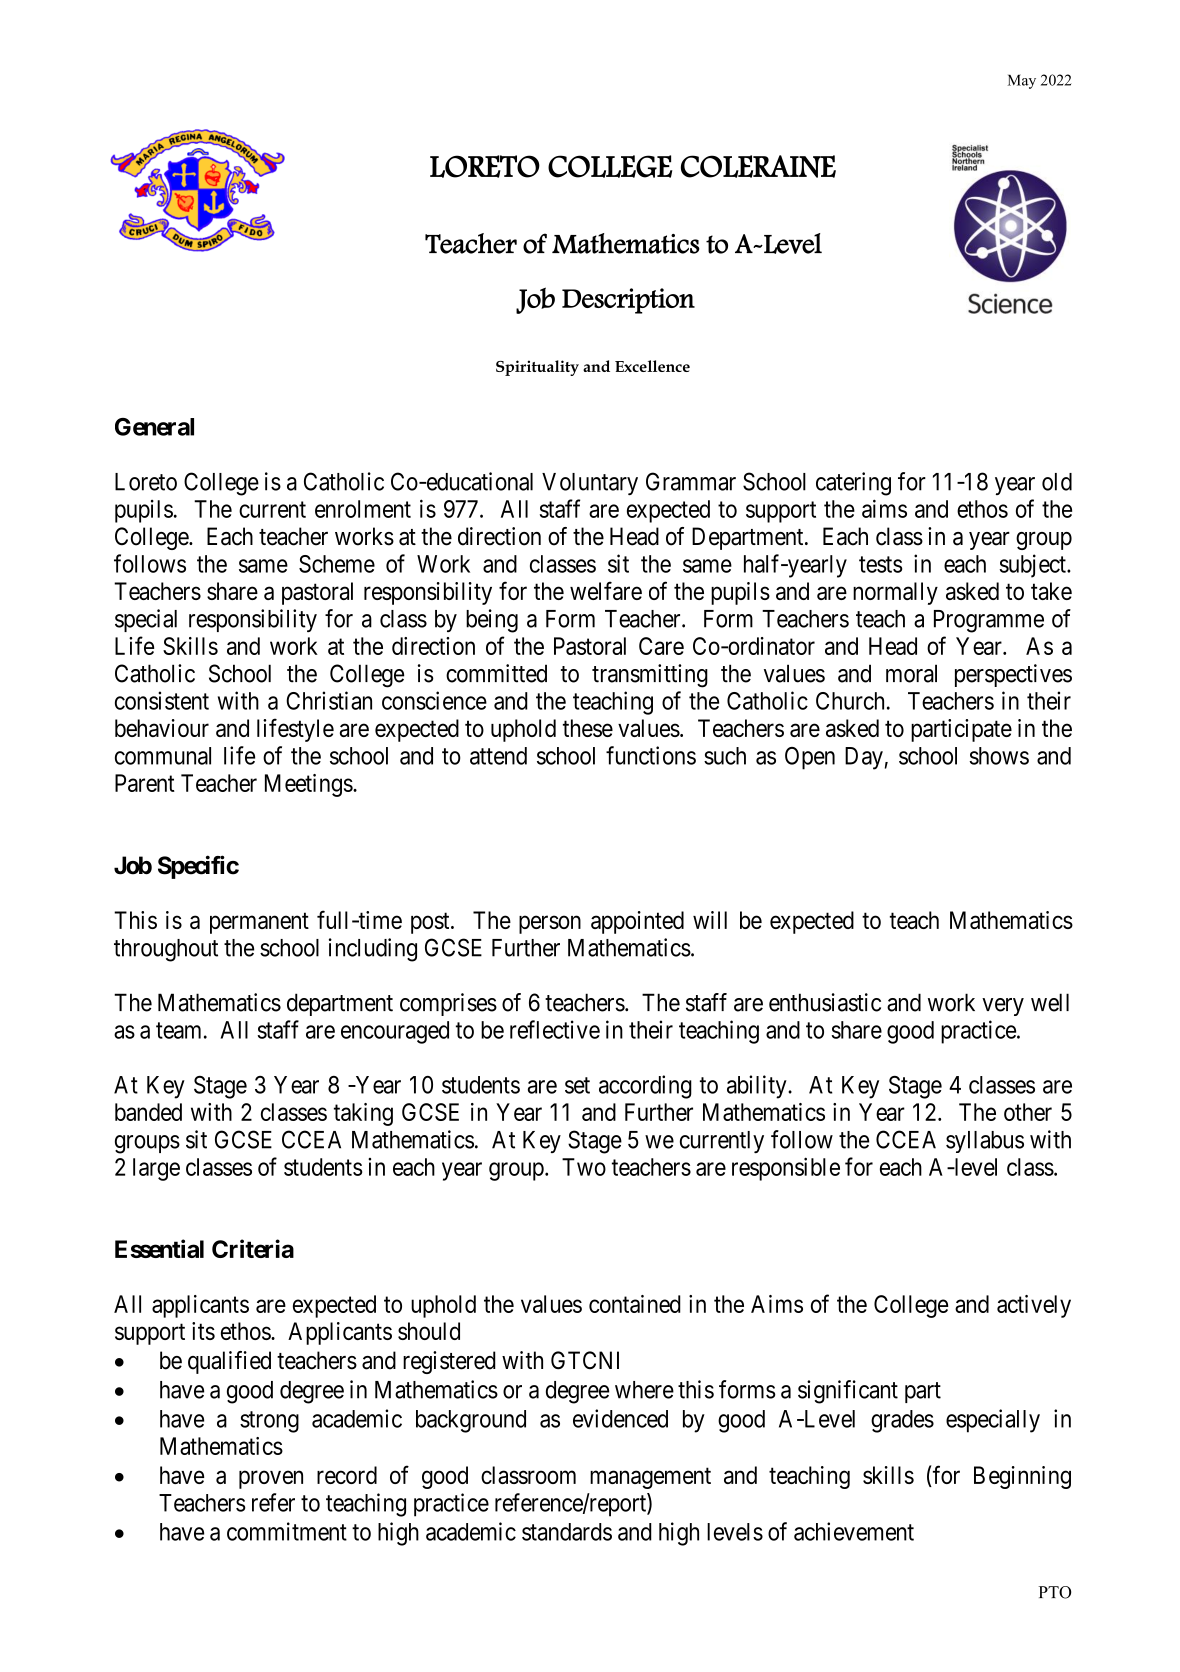 The width and height of the screenshot is (1180, 1672). I want to click on syllabus, so click(985, 1142).
